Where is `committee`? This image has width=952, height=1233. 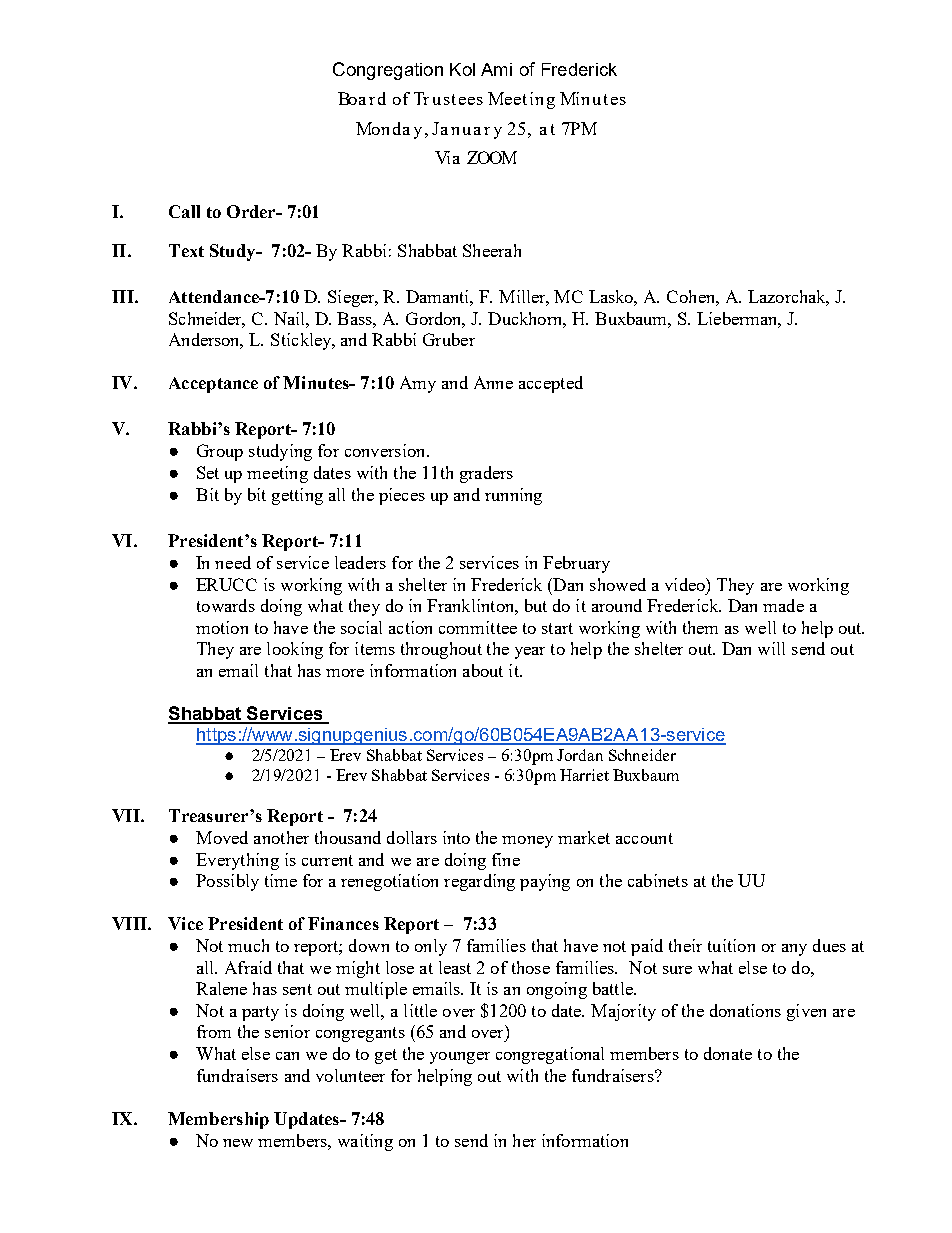 committee is located at coordinates (478, 627).
